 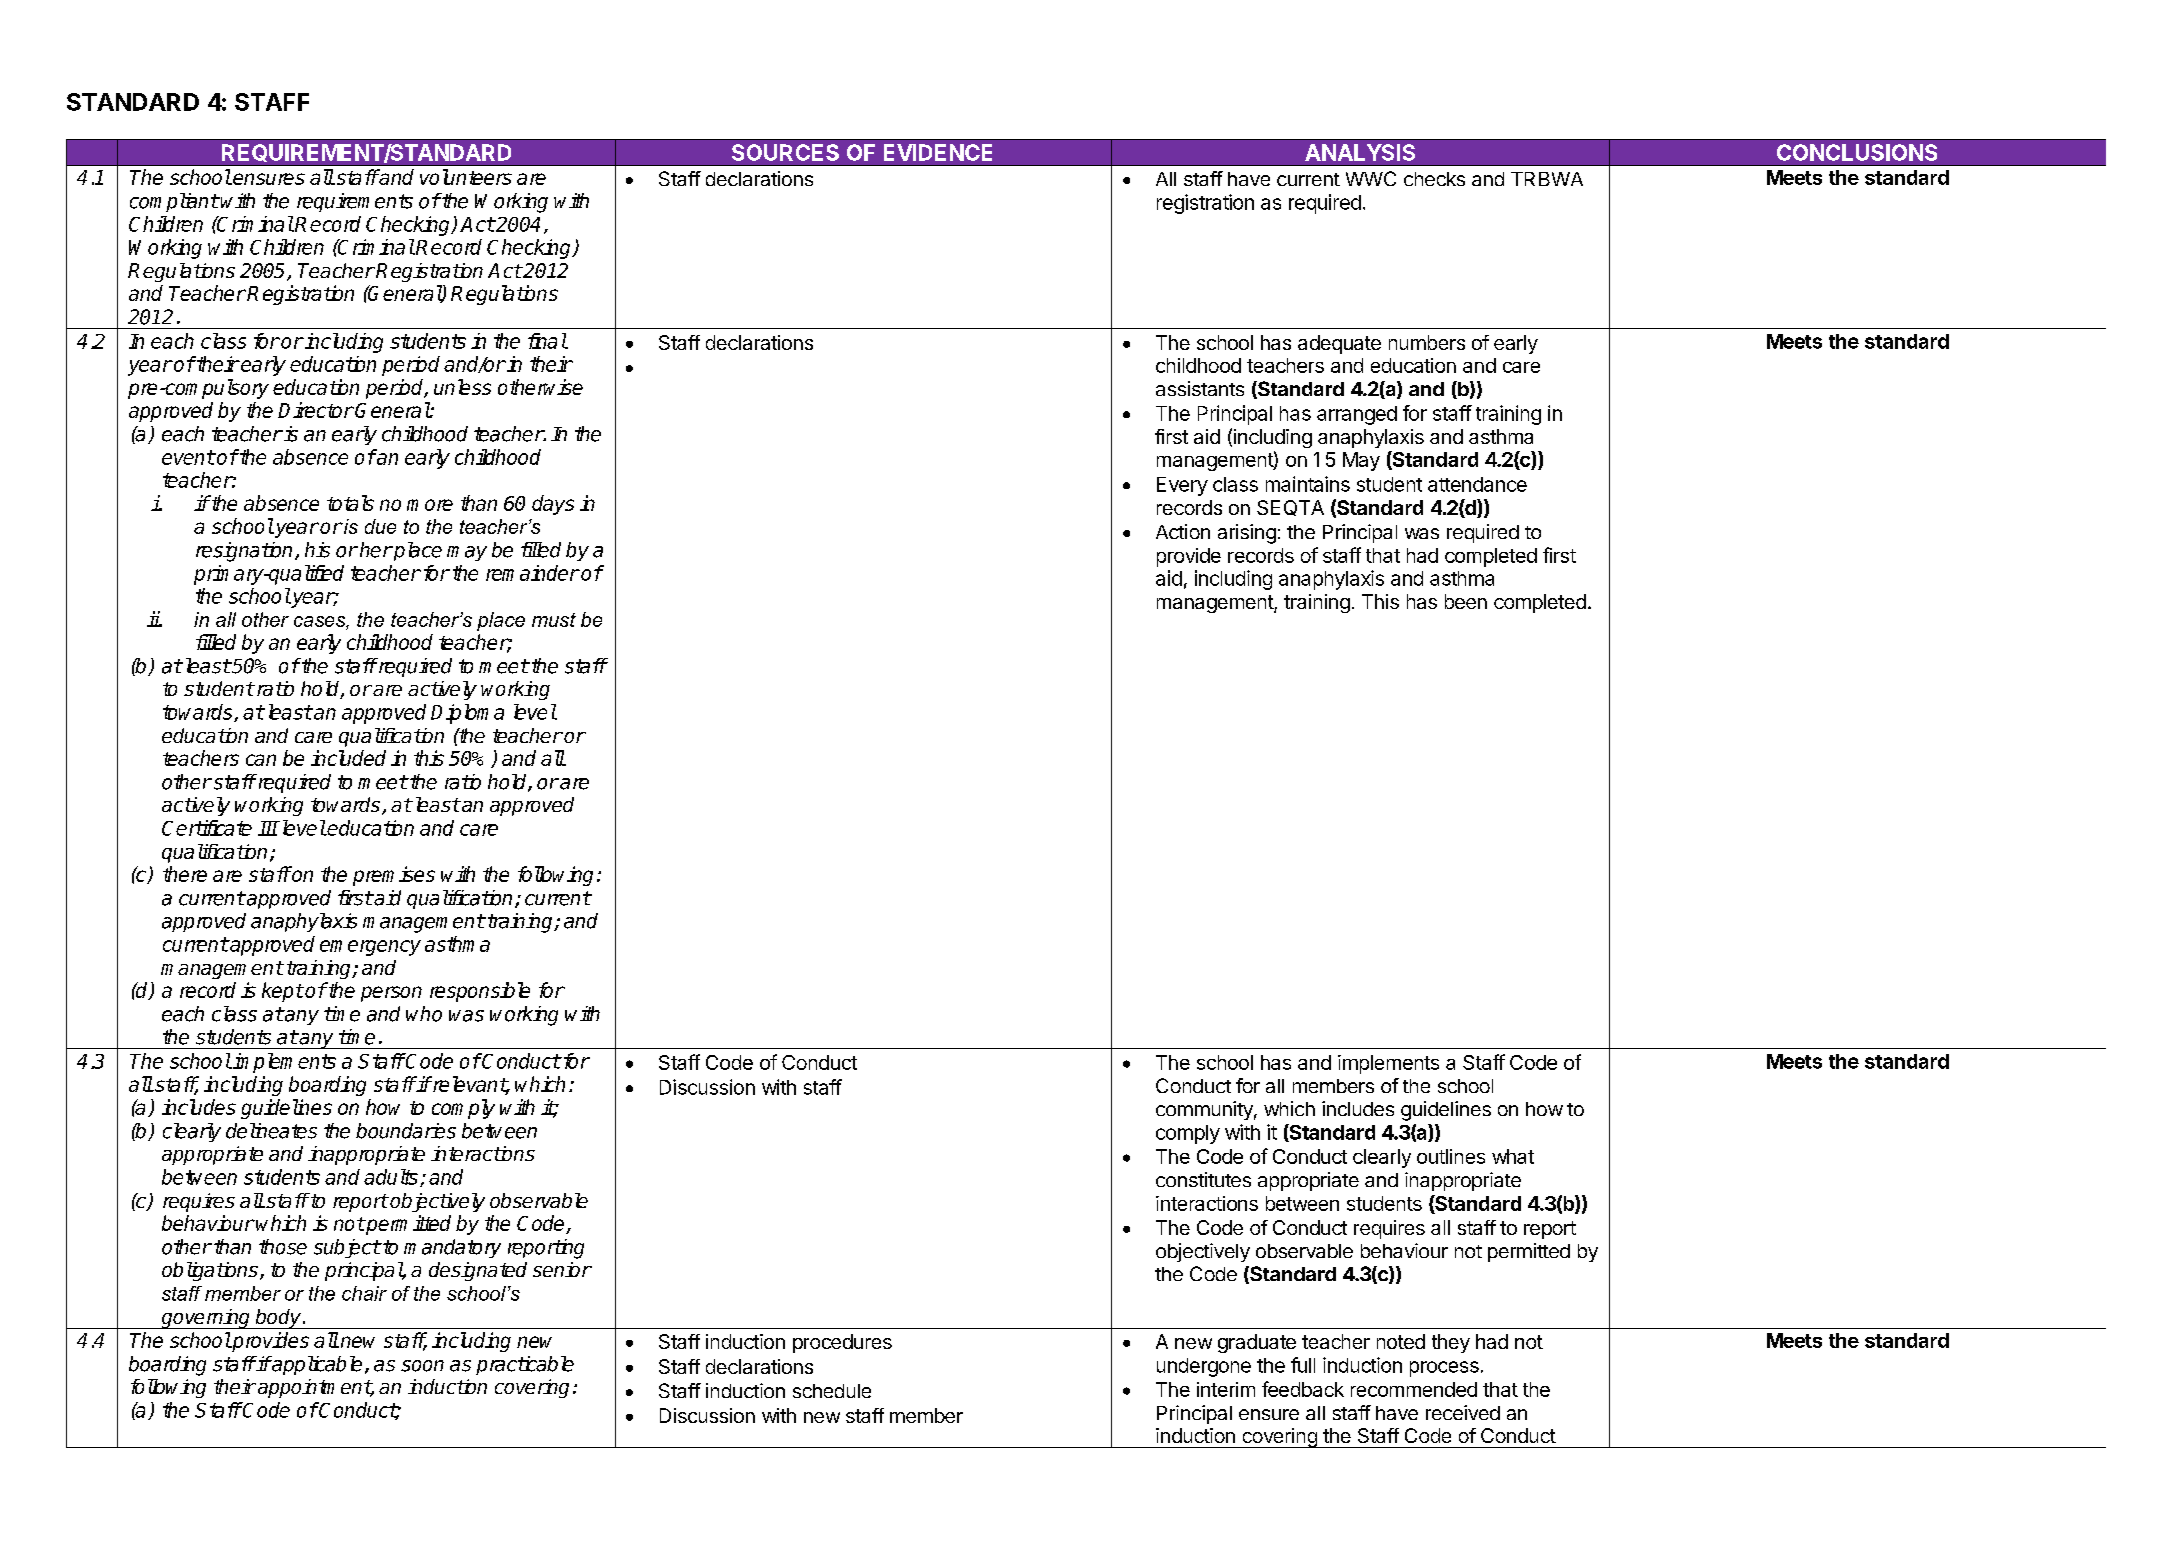 What do you see at coordinates (467, 714) in the screenshot?
I see `Diploma` at bounding box center [467, 714].
